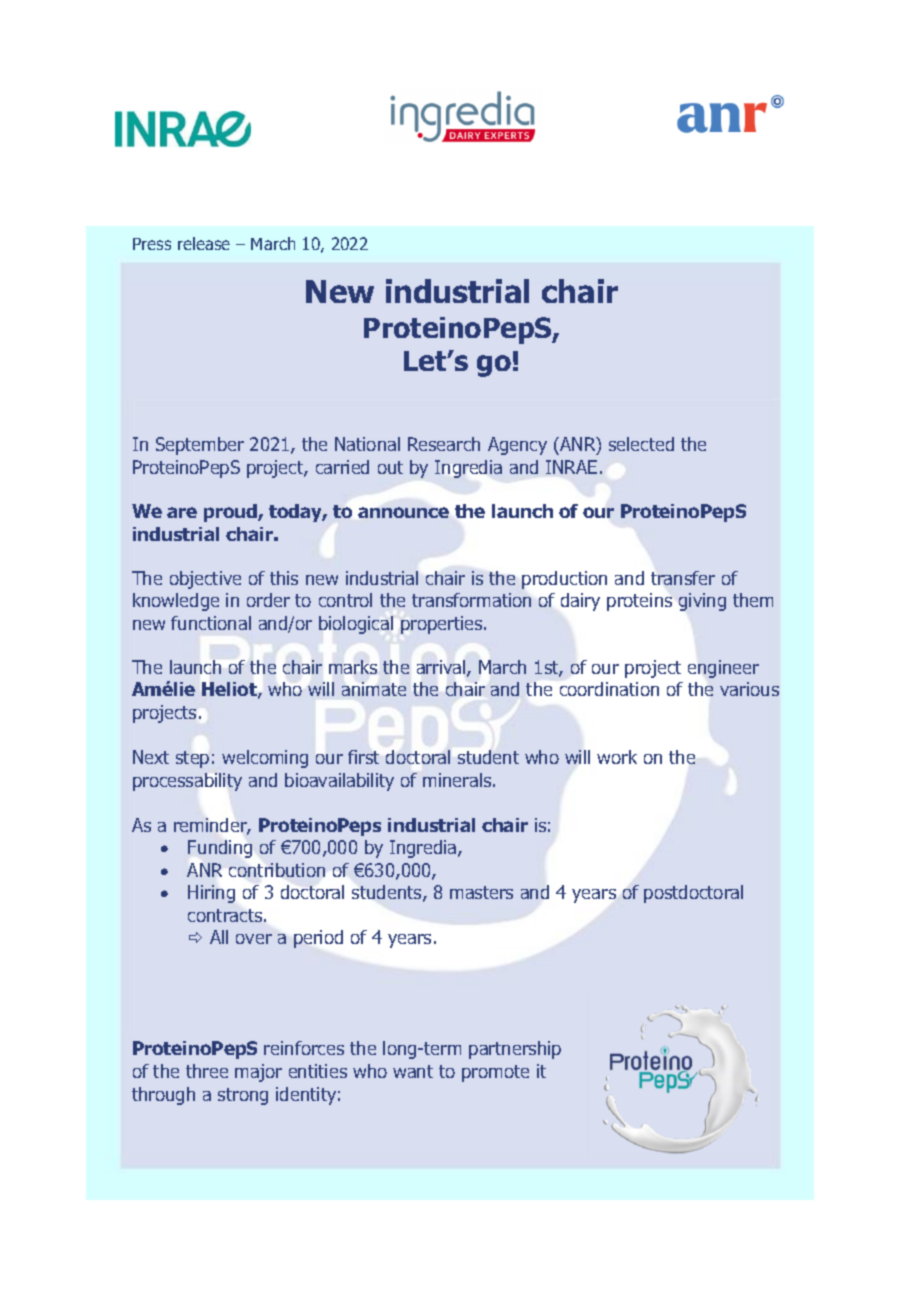 Image resolution: width=924 pixels, height=1308 pixels. I want to click on functional, so click(211, 623).
